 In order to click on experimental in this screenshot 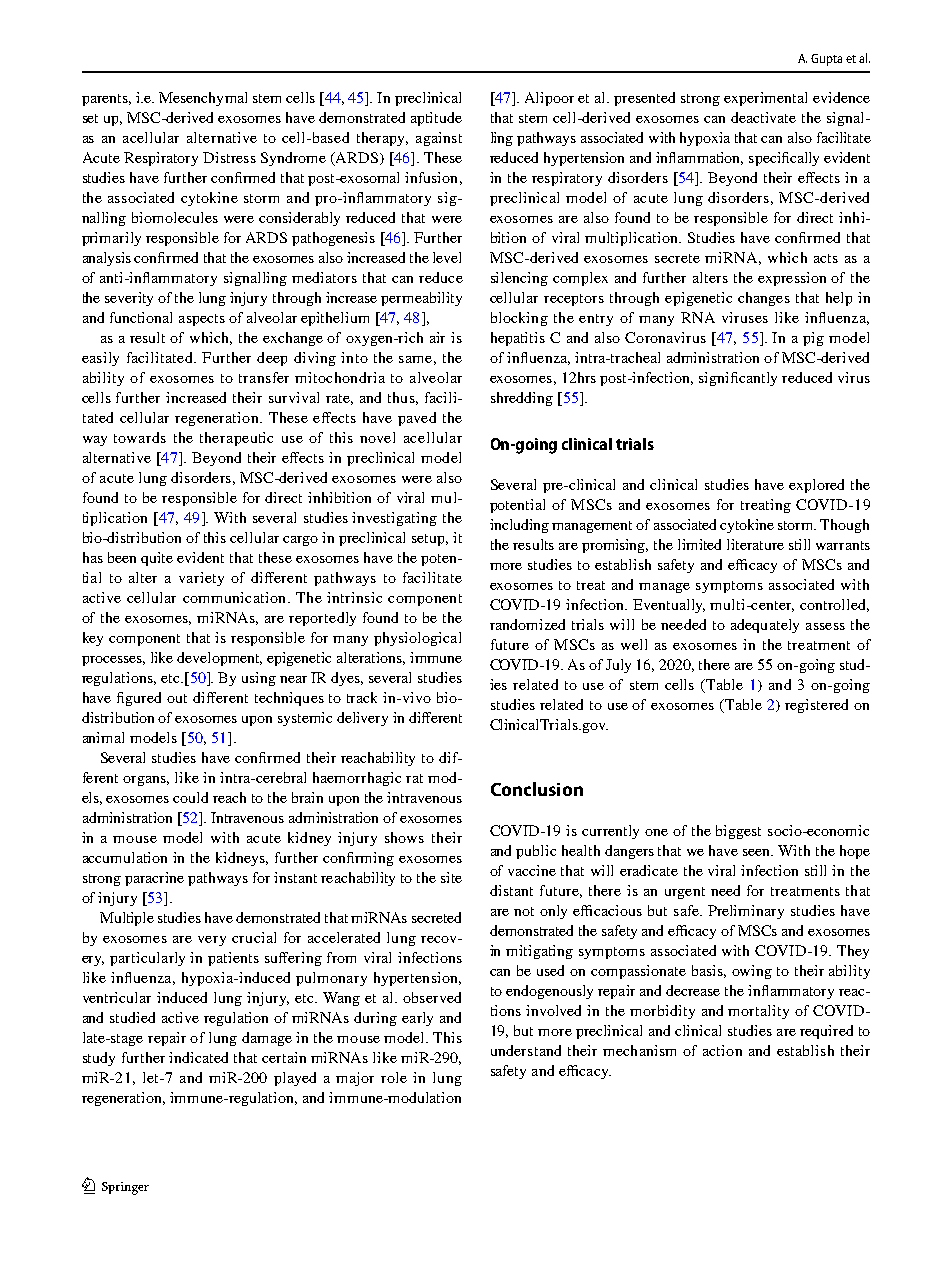, I will do `click(765, 99)`.
